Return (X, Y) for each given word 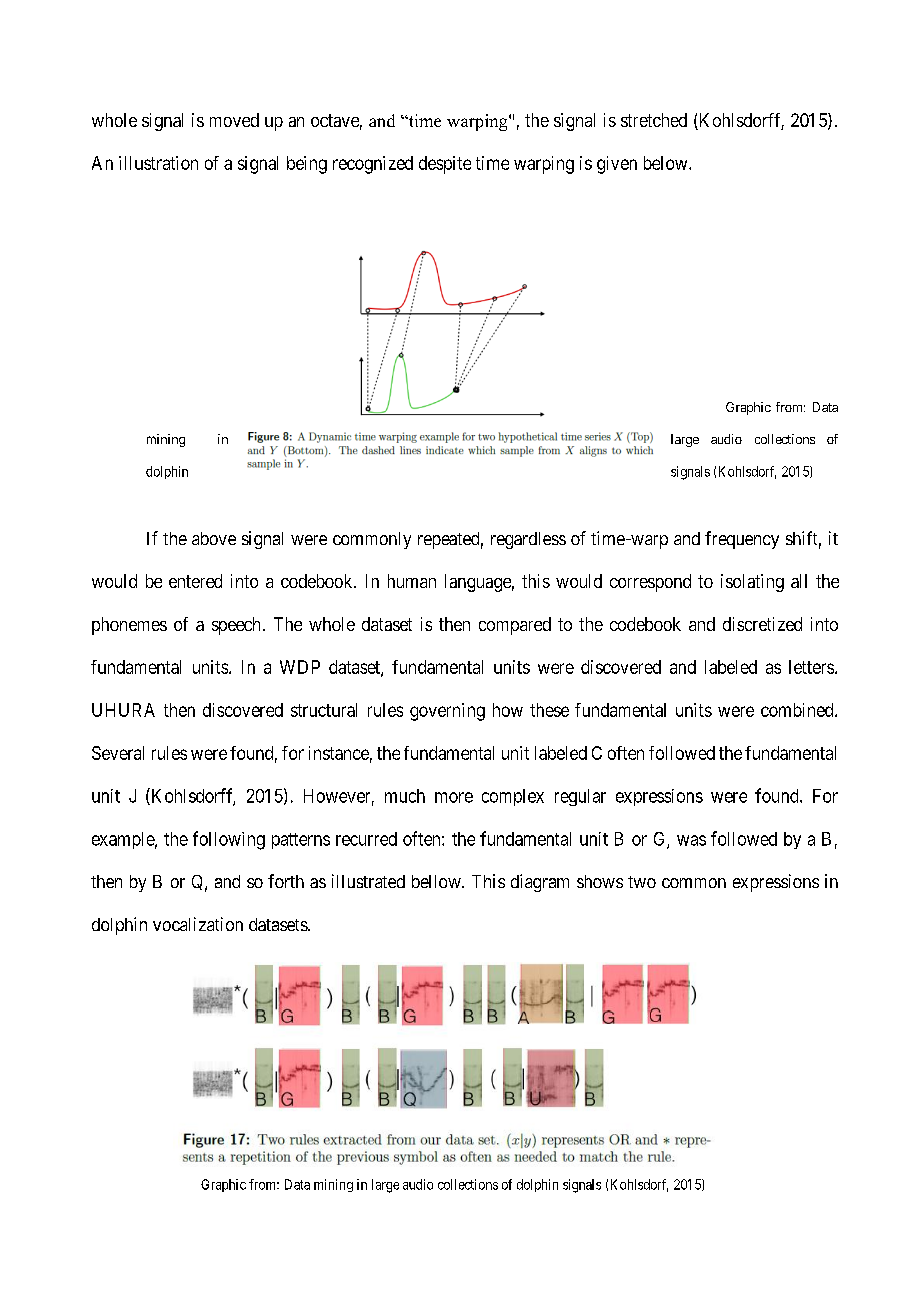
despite (445, 165)
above (214, 538)
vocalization (198, 924)
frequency (742, 540)
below (667, 163)
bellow (437, 881)
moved (234, 120)
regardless (528, 540)
